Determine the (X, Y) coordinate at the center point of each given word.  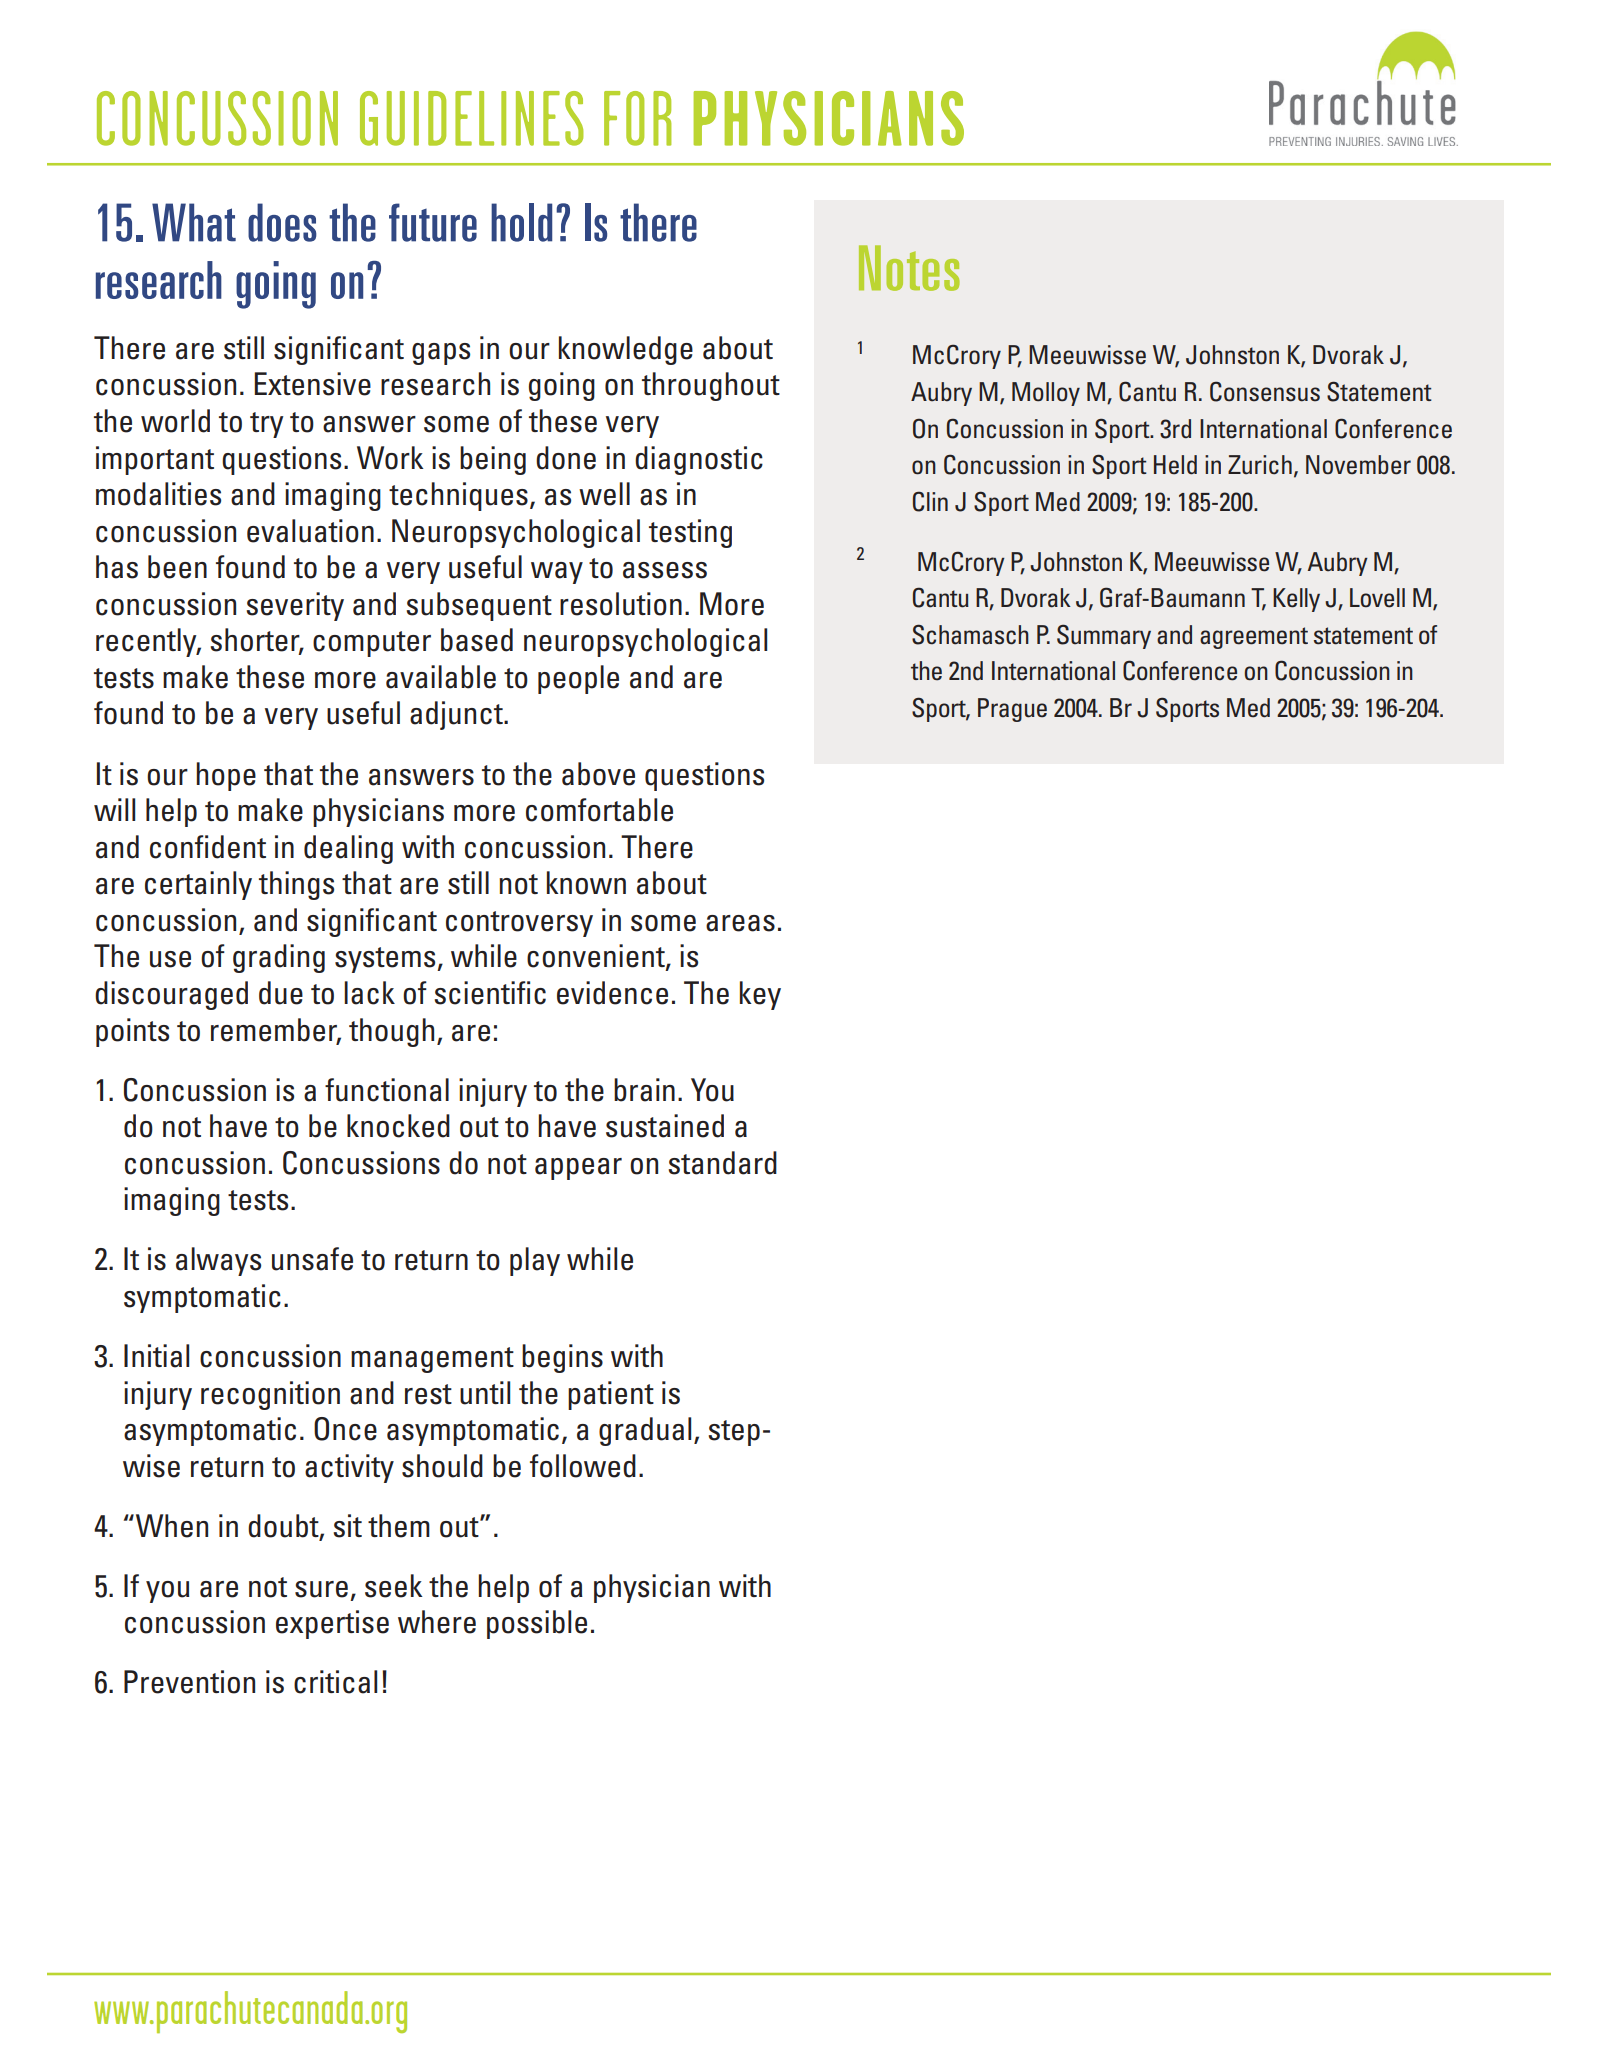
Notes (909, 268)
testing (690, 533)
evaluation (310, 531)
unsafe (312, 1259)
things (296, 885)
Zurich (1260, 465)
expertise (332, 1624)
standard (722, 1163)
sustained (665, 1126)
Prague (1012, 710)
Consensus (1265, 391)
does (282, 222)
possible (537, 1624)
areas (740, 923)
